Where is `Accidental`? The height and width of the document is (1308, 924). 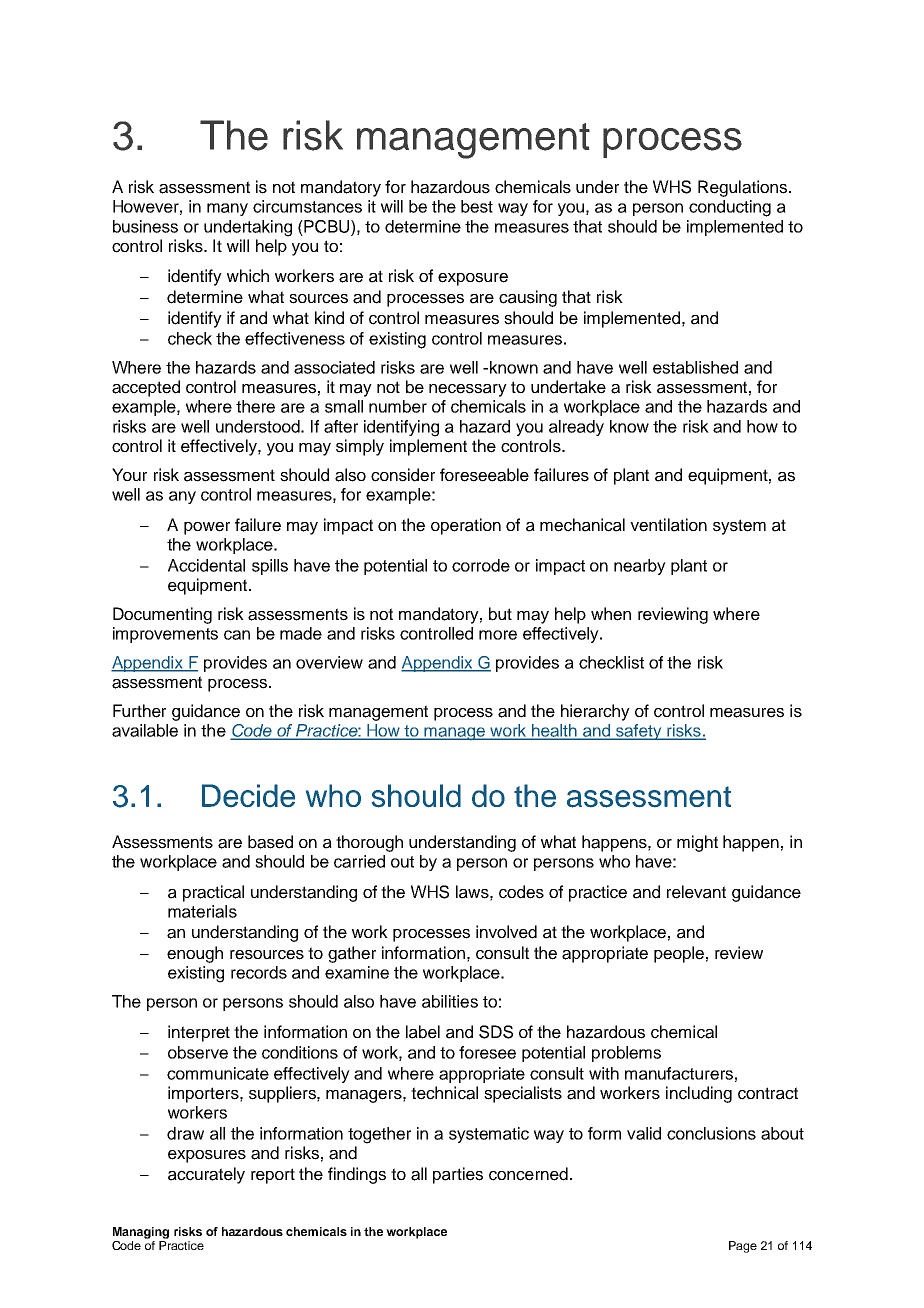
Accidental is located at coordinates (206, 565).
